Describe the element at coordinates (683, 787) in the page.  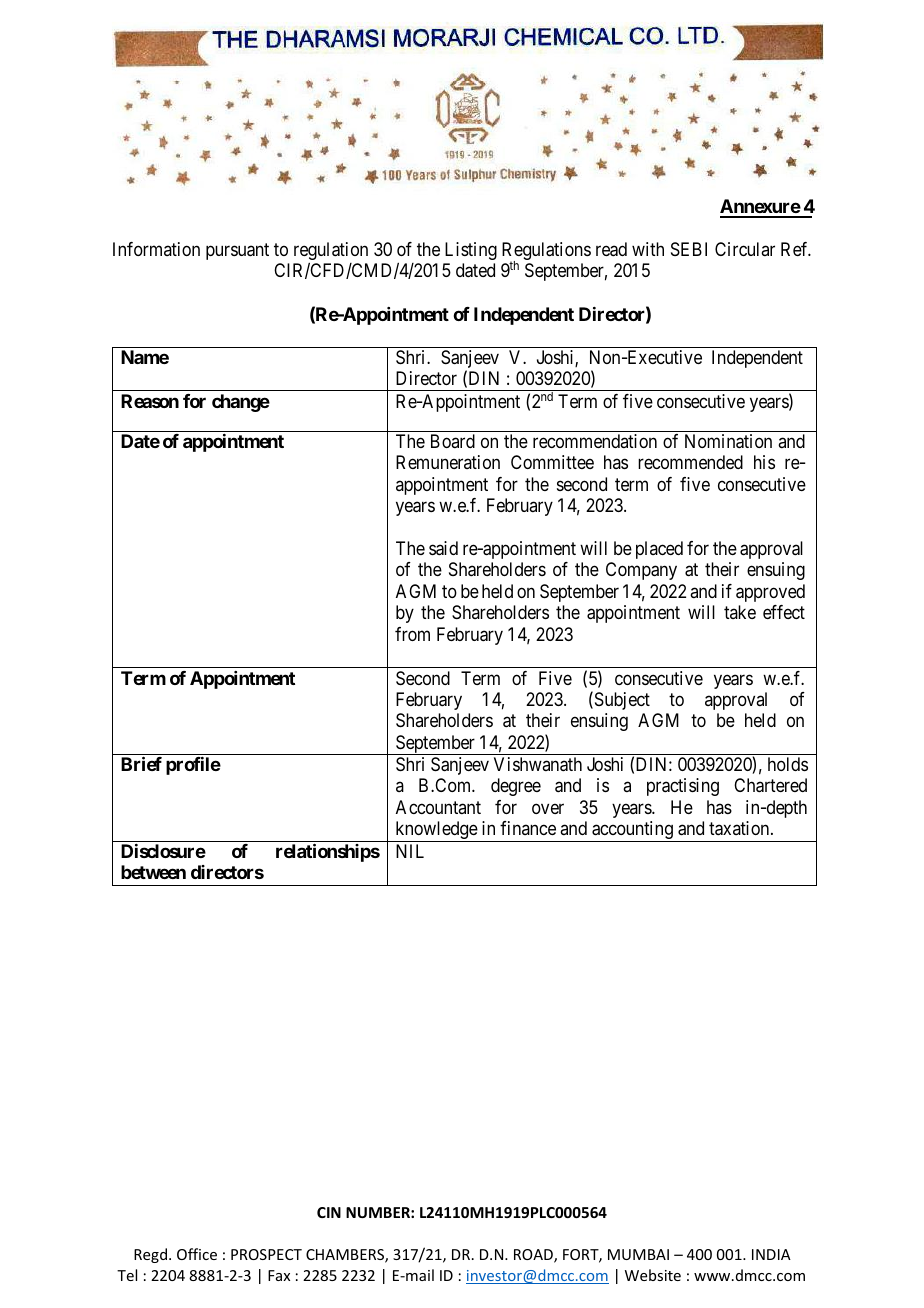
I see `practising` at that location.
